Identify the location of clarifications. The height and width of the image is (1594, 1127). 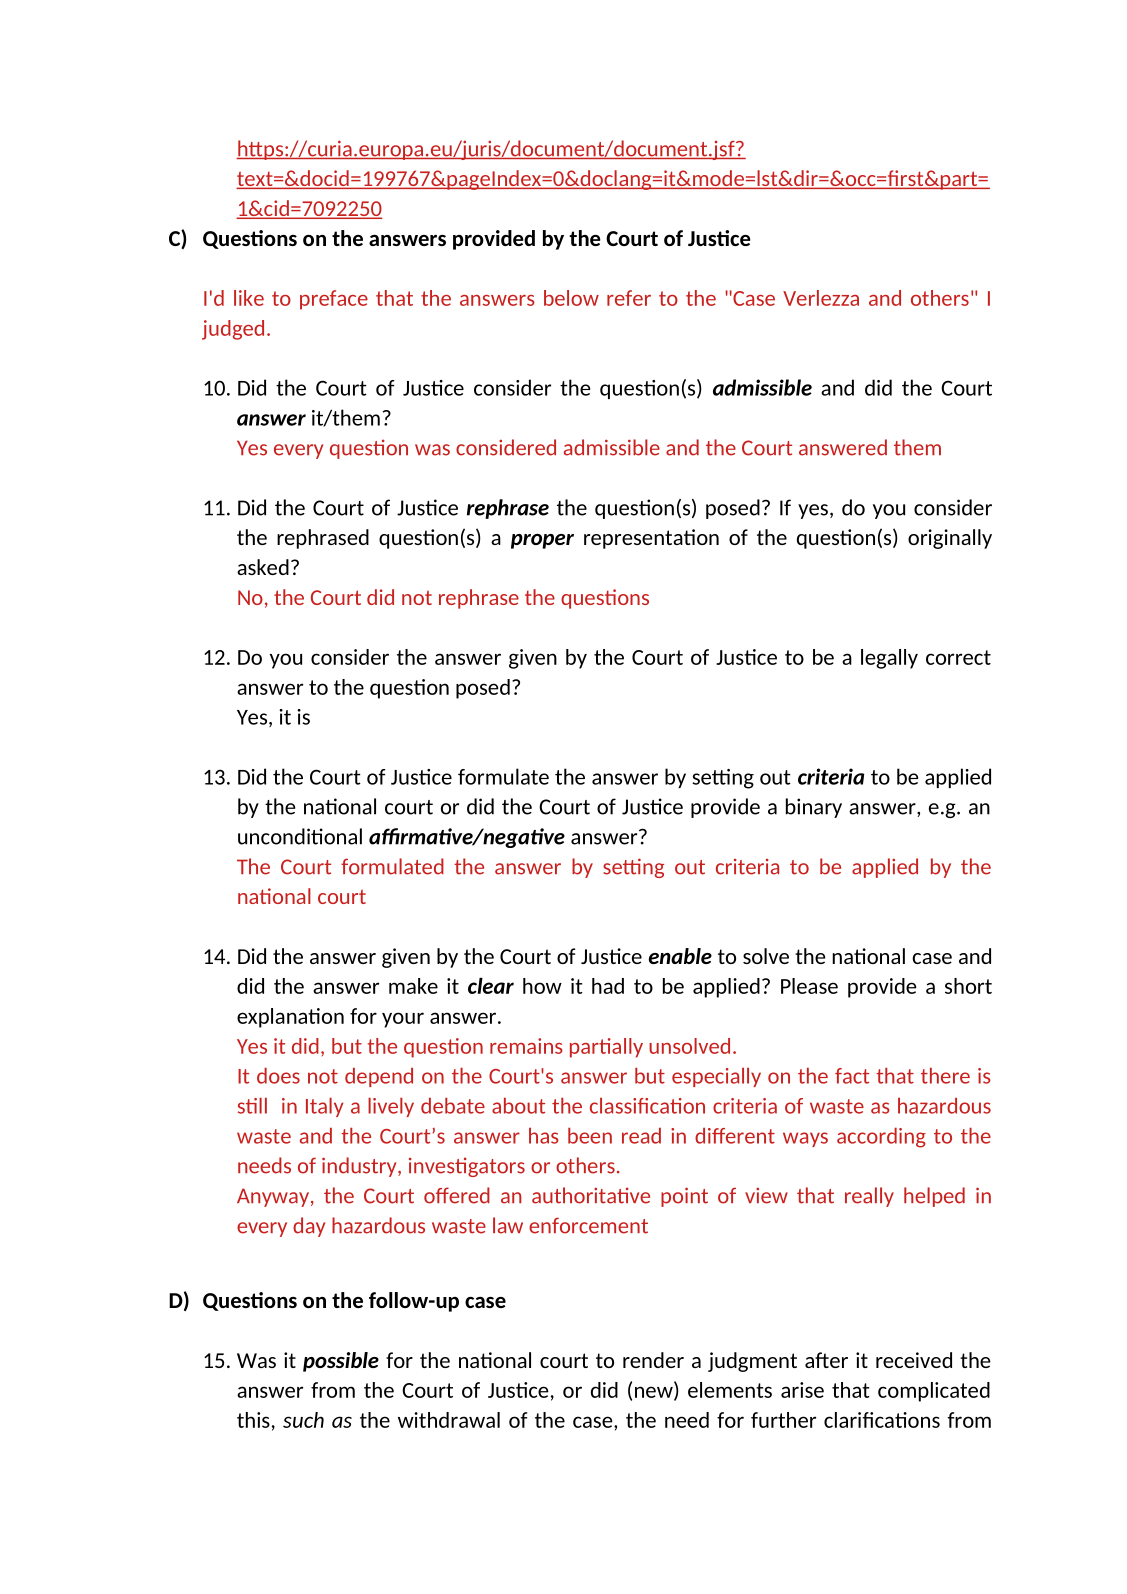
(882, 1420).
